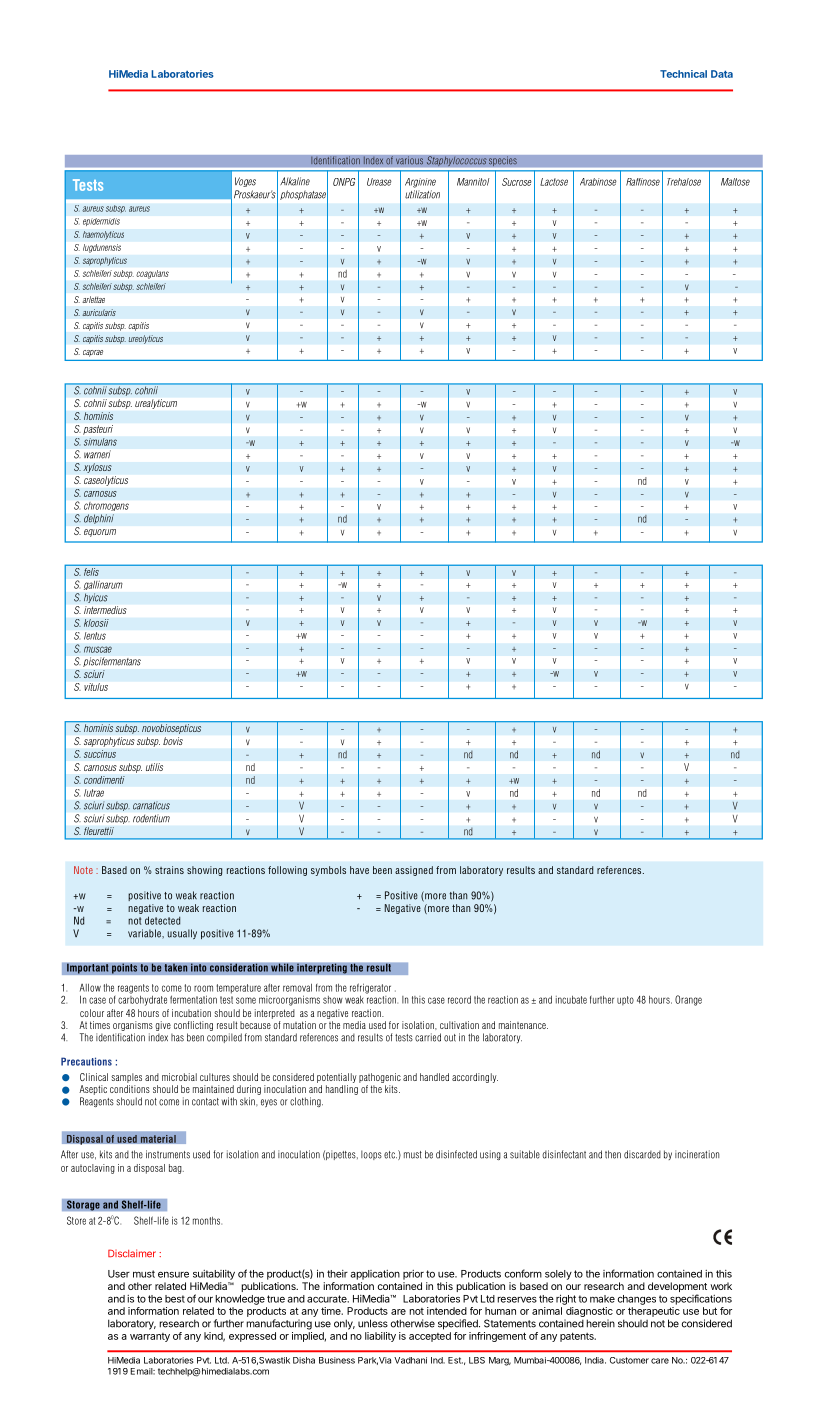 This image has height=1402, width=840. I want to click on Technical, so click(683, 74).
